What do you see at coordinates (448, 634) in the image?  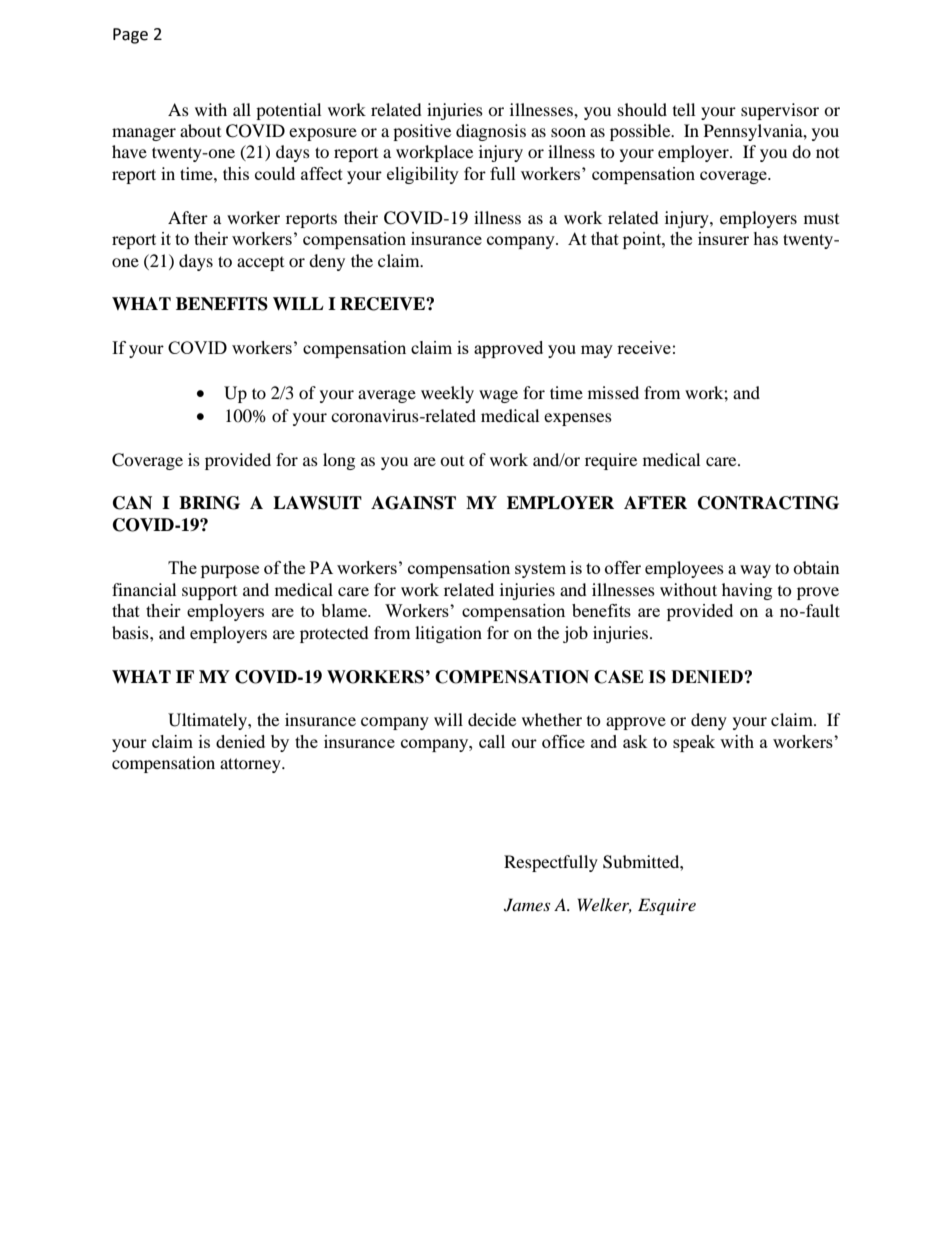 I see `litigation` at bounding box center [448, 634].
